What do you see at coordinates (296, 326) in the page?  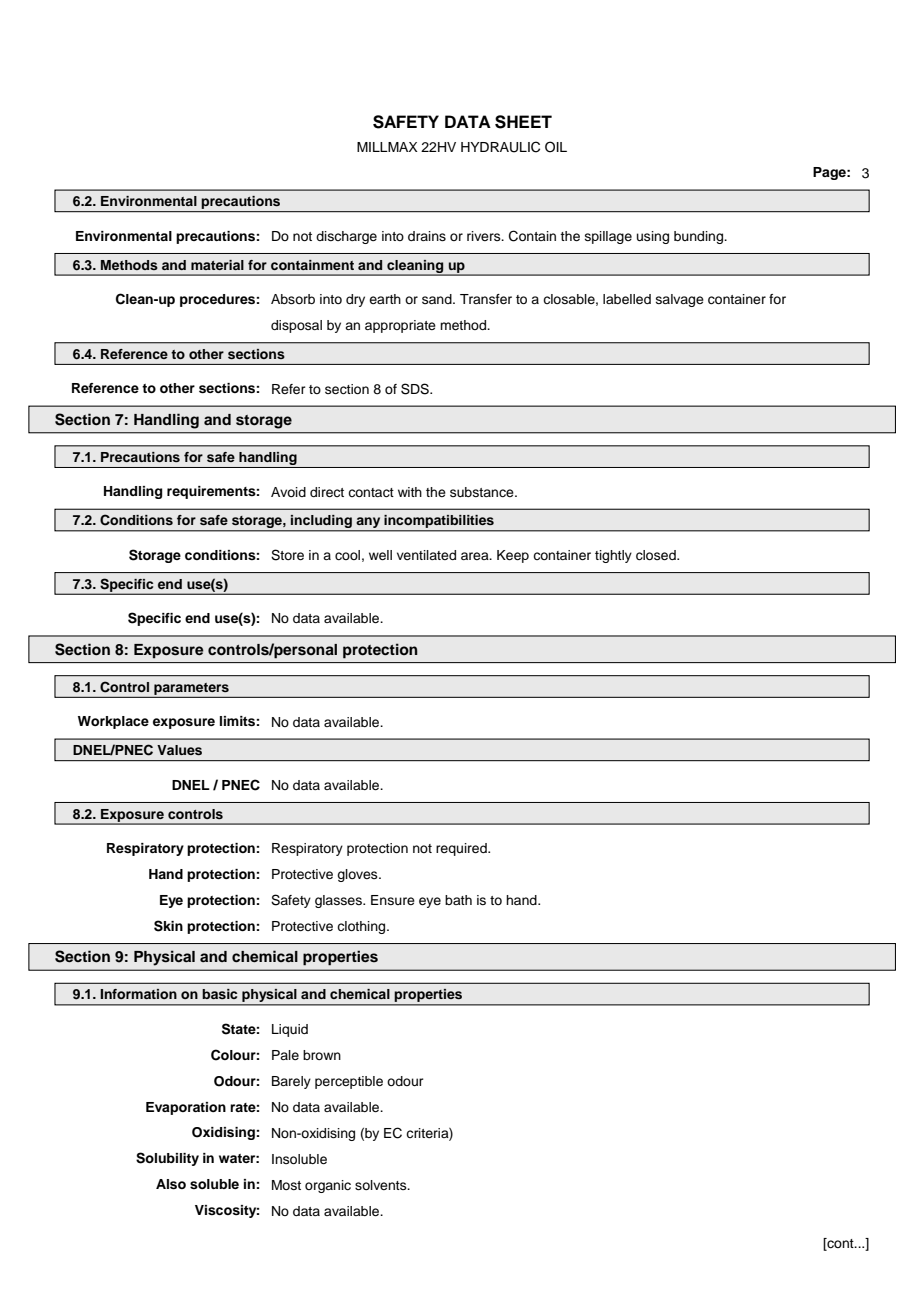 I see `disposal` at bounding box center [296, 326].
